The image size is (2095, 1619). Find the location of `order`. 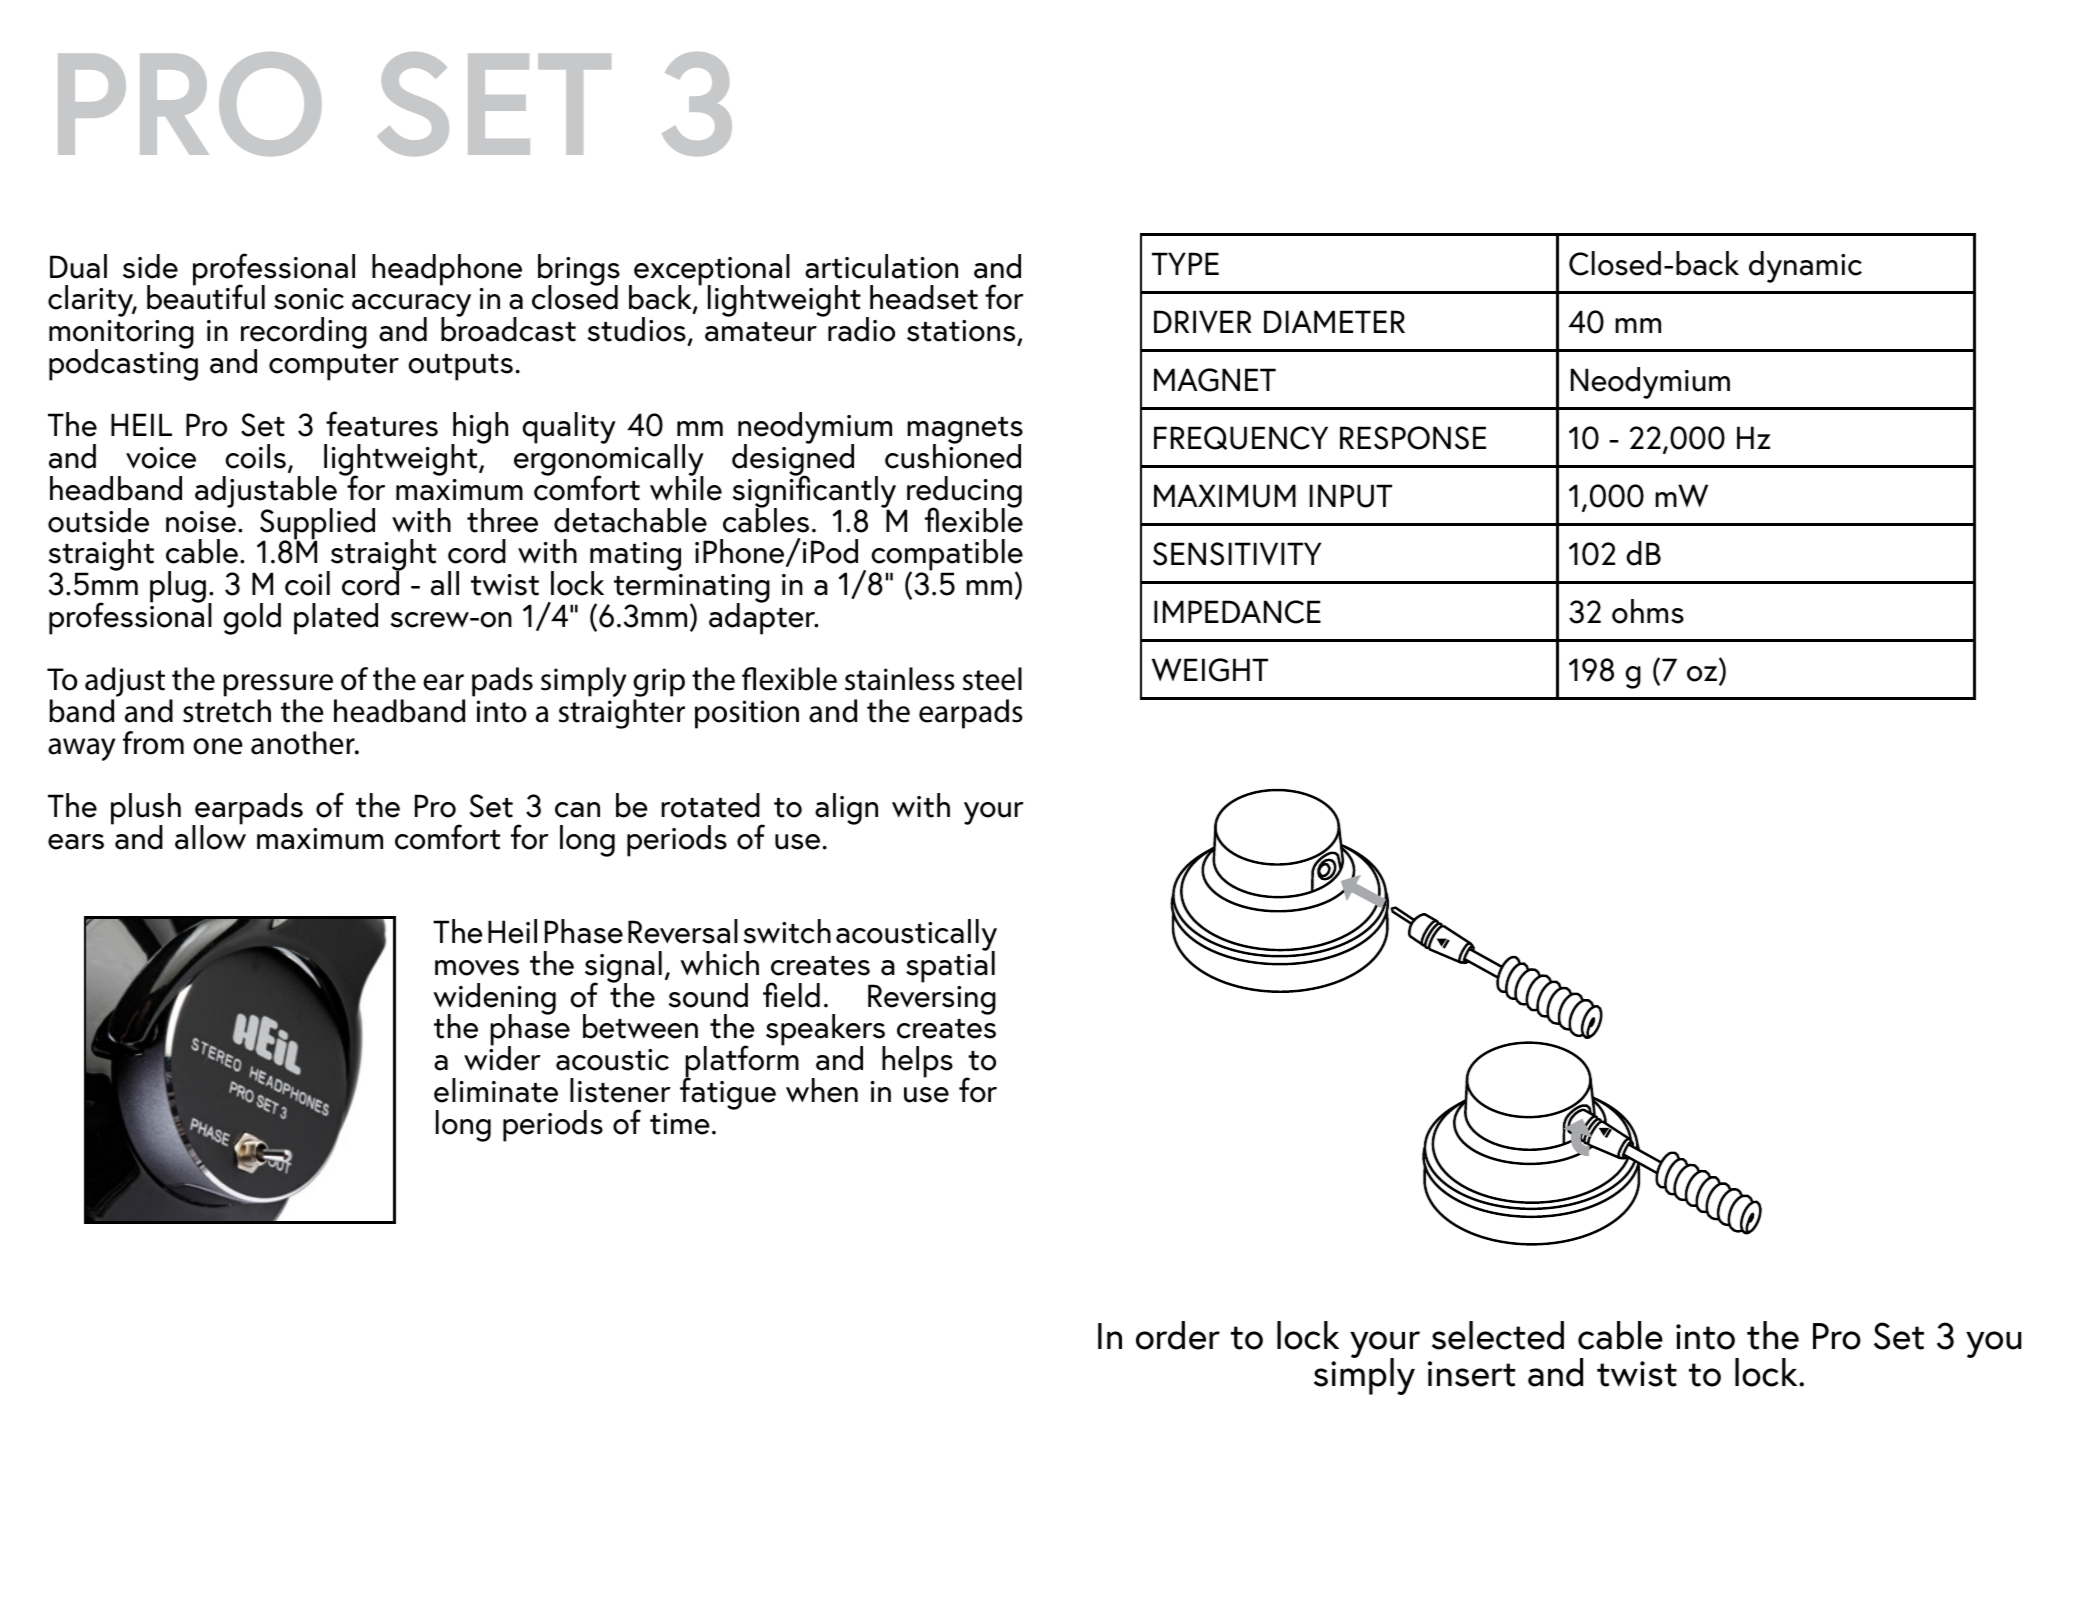

order is located at coordinates (1178, 1335).
